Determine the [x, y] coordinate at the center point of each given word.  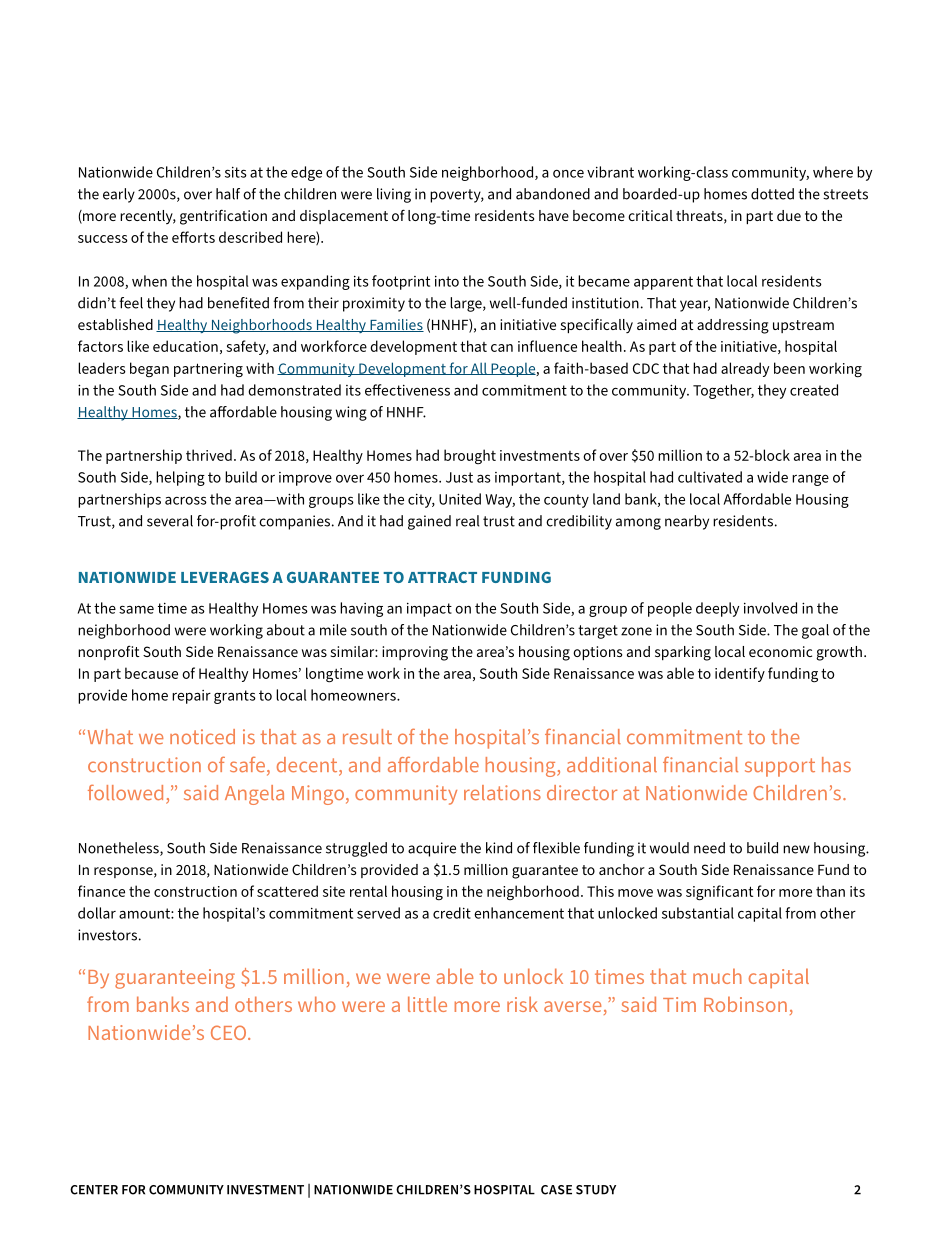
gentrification [223, 217]
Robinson [745, 1004]
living [394, 195]
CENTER [94, 1190]
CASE [556, 1190]
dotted [772, 194]
